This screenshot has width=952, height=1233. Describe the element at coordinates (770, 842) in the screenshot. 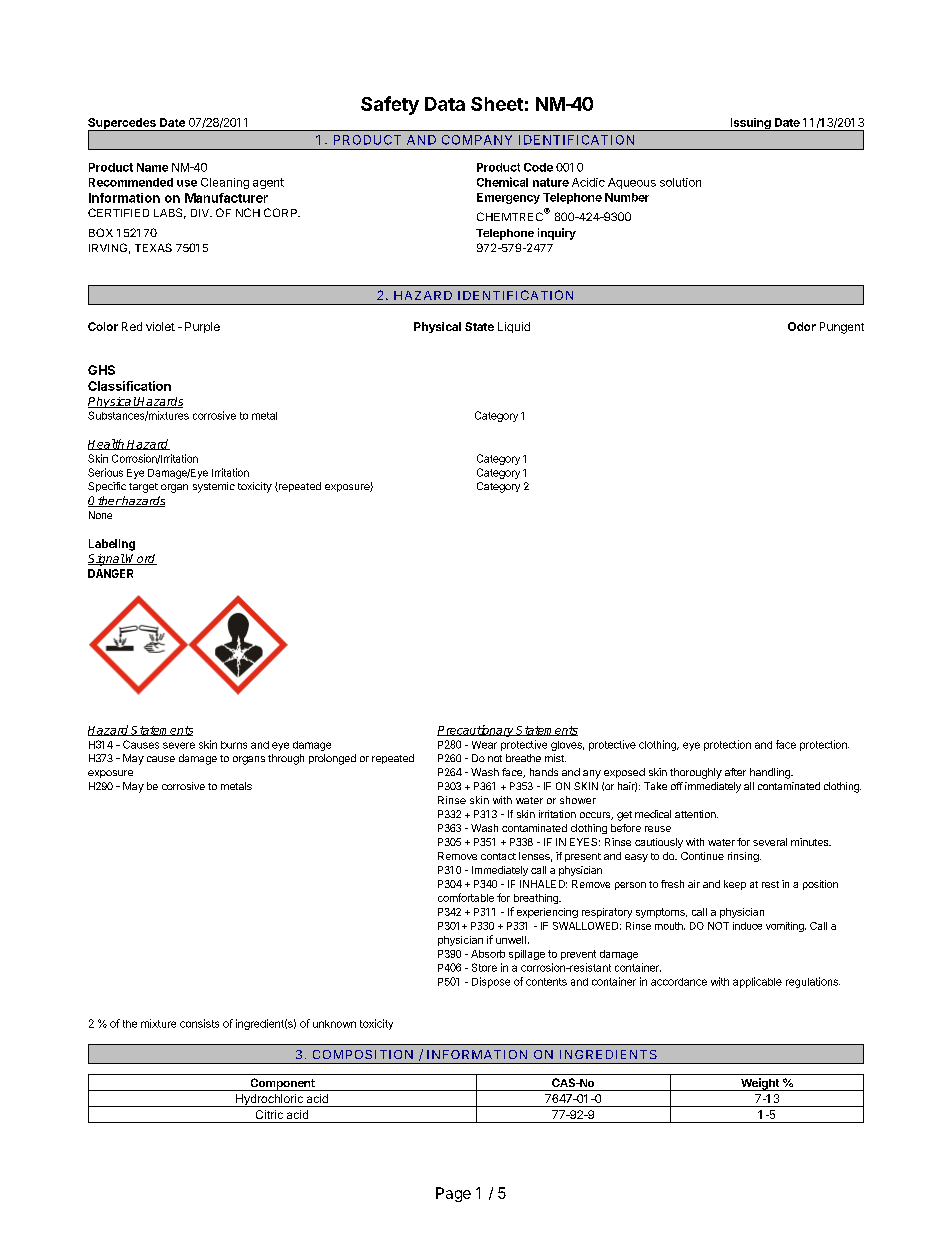

I see `several` at that location.
